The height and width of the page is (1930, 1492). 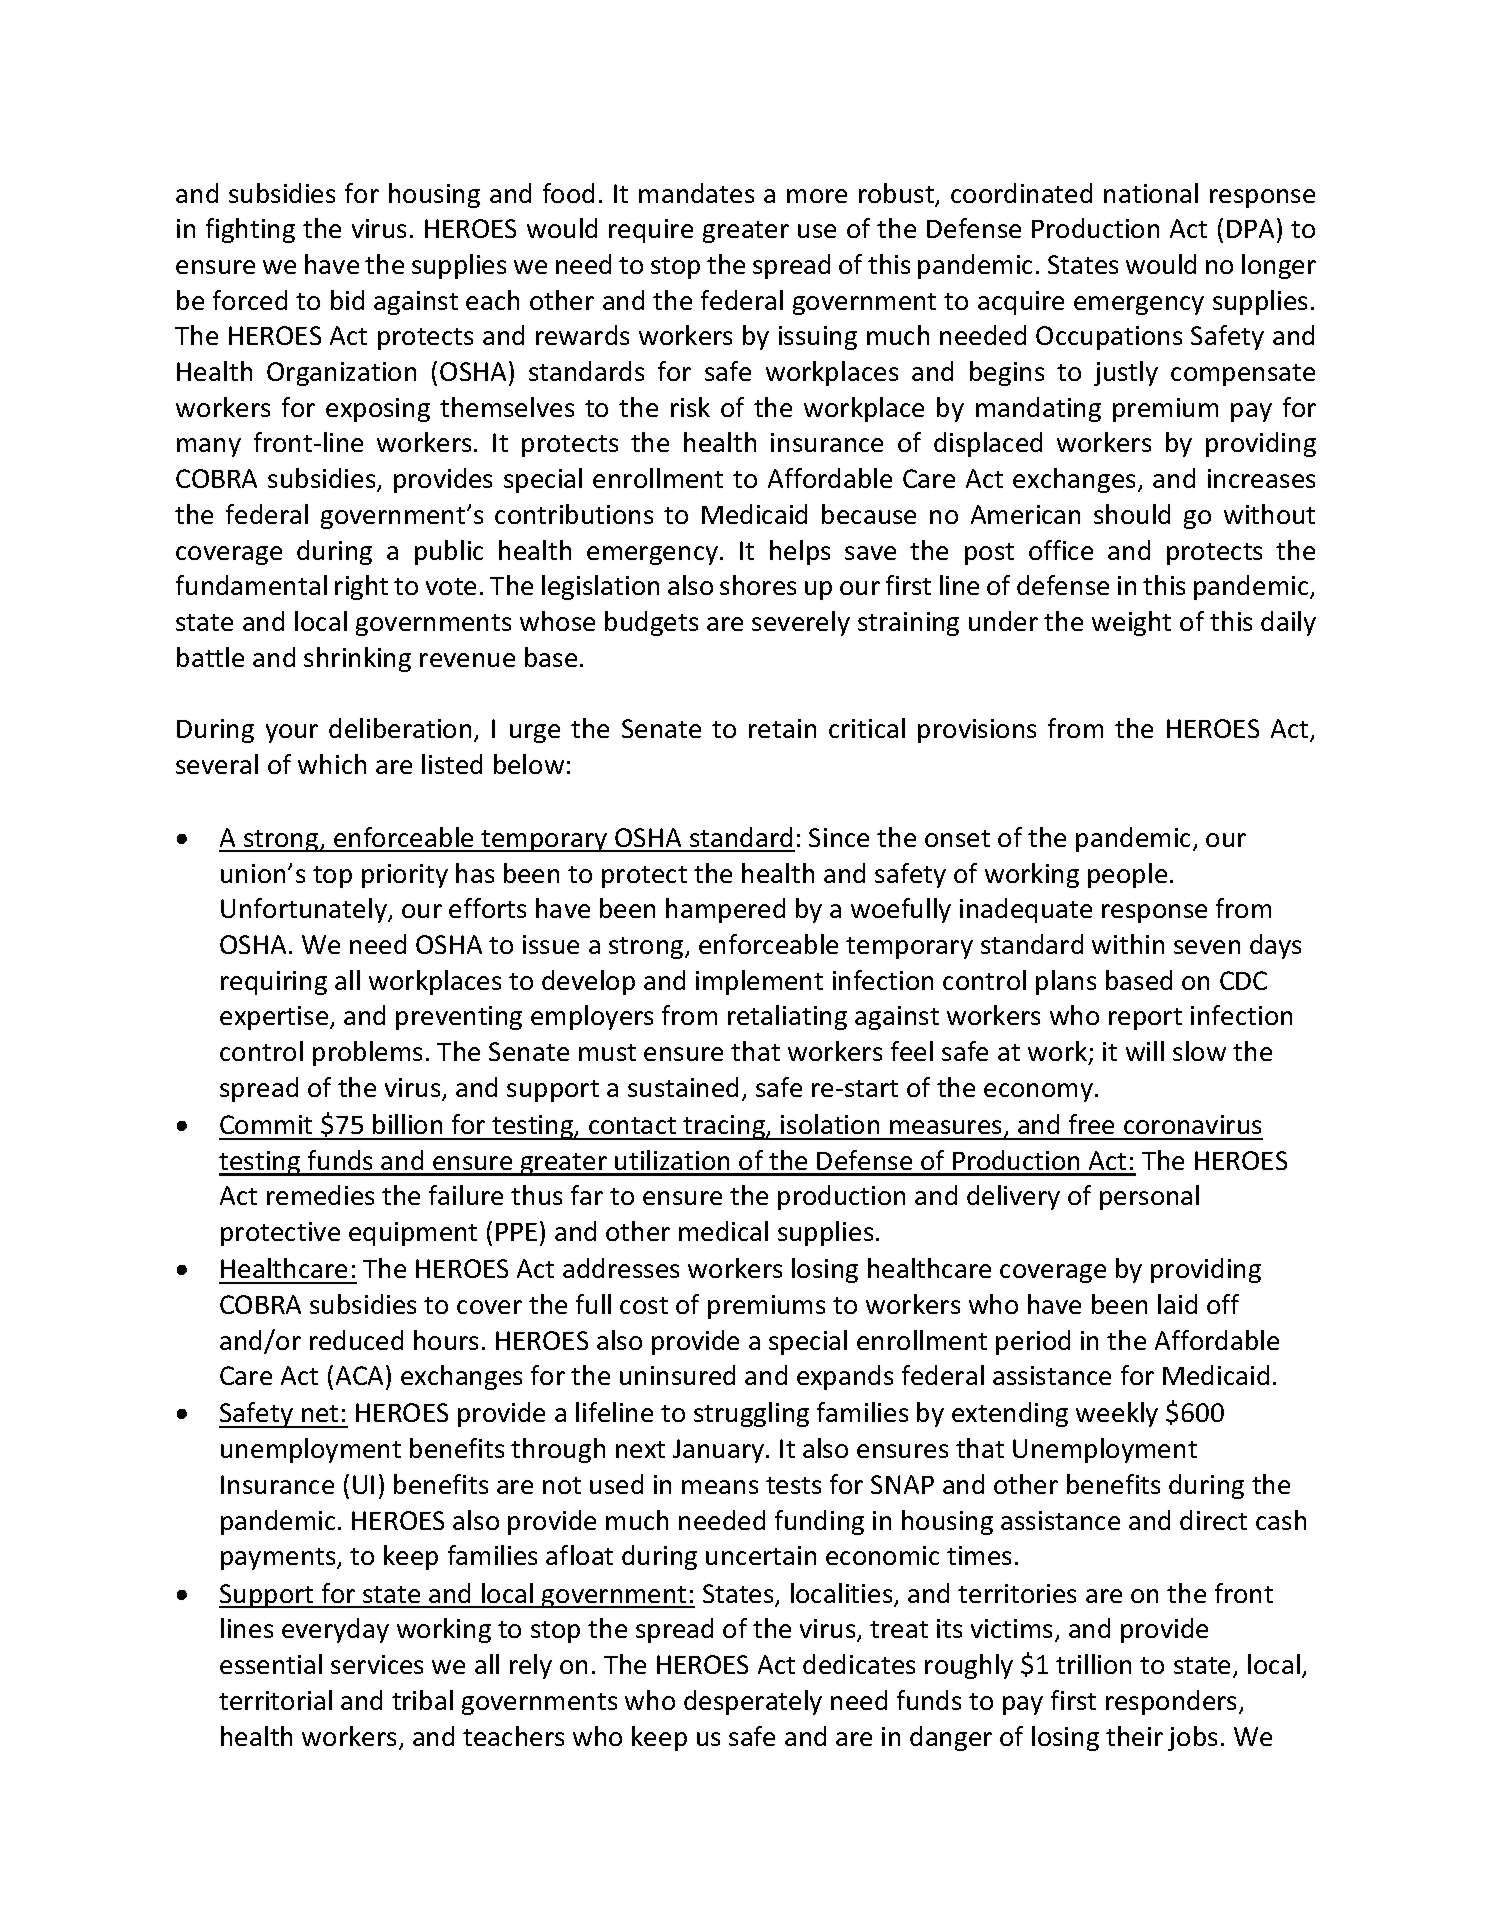 What do you see at coordinates (759, 982) in the page?
I see `implement` at bounding box center [759, 982].
